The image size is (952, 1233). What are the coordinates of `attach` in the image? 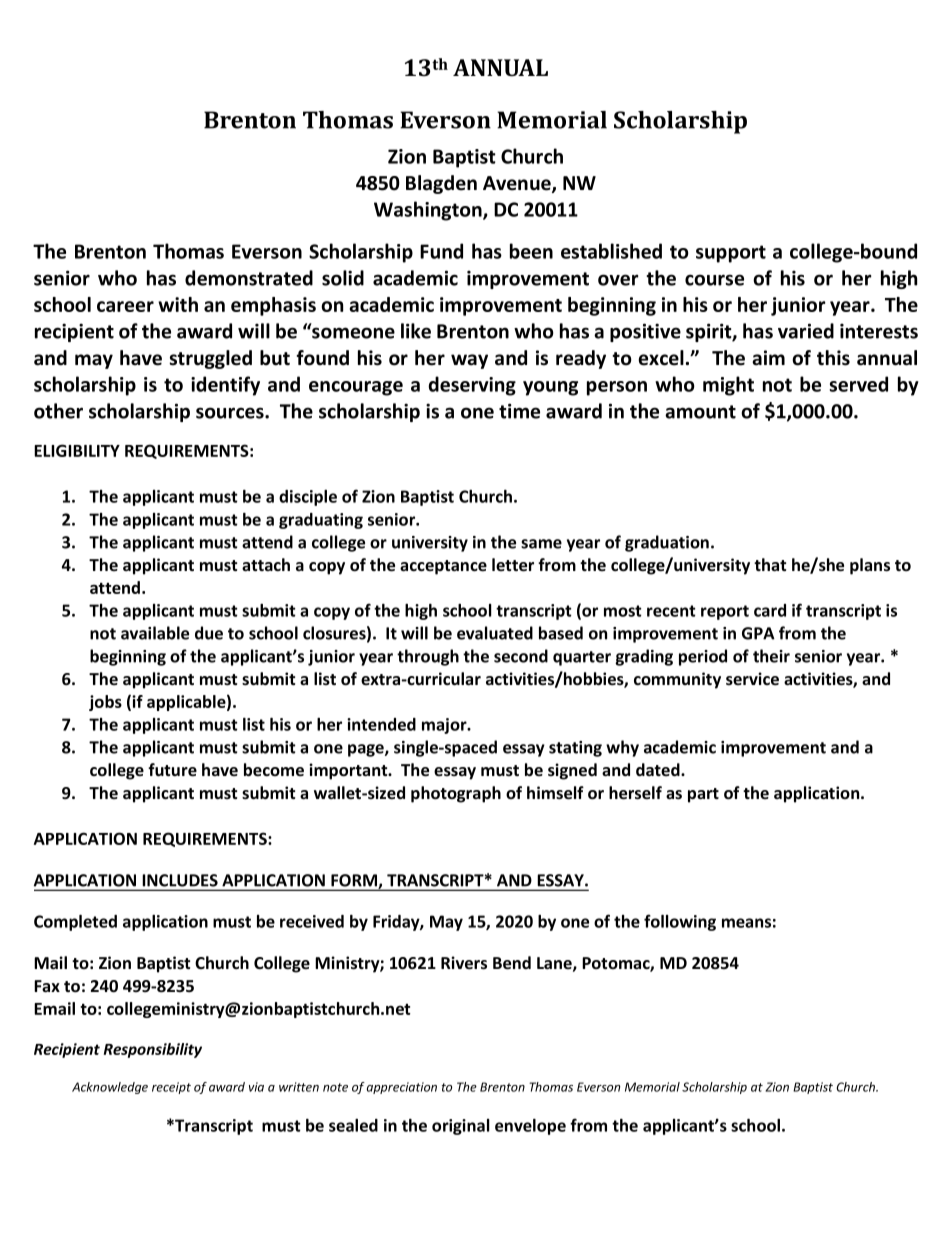 It's located at (266, 565).
